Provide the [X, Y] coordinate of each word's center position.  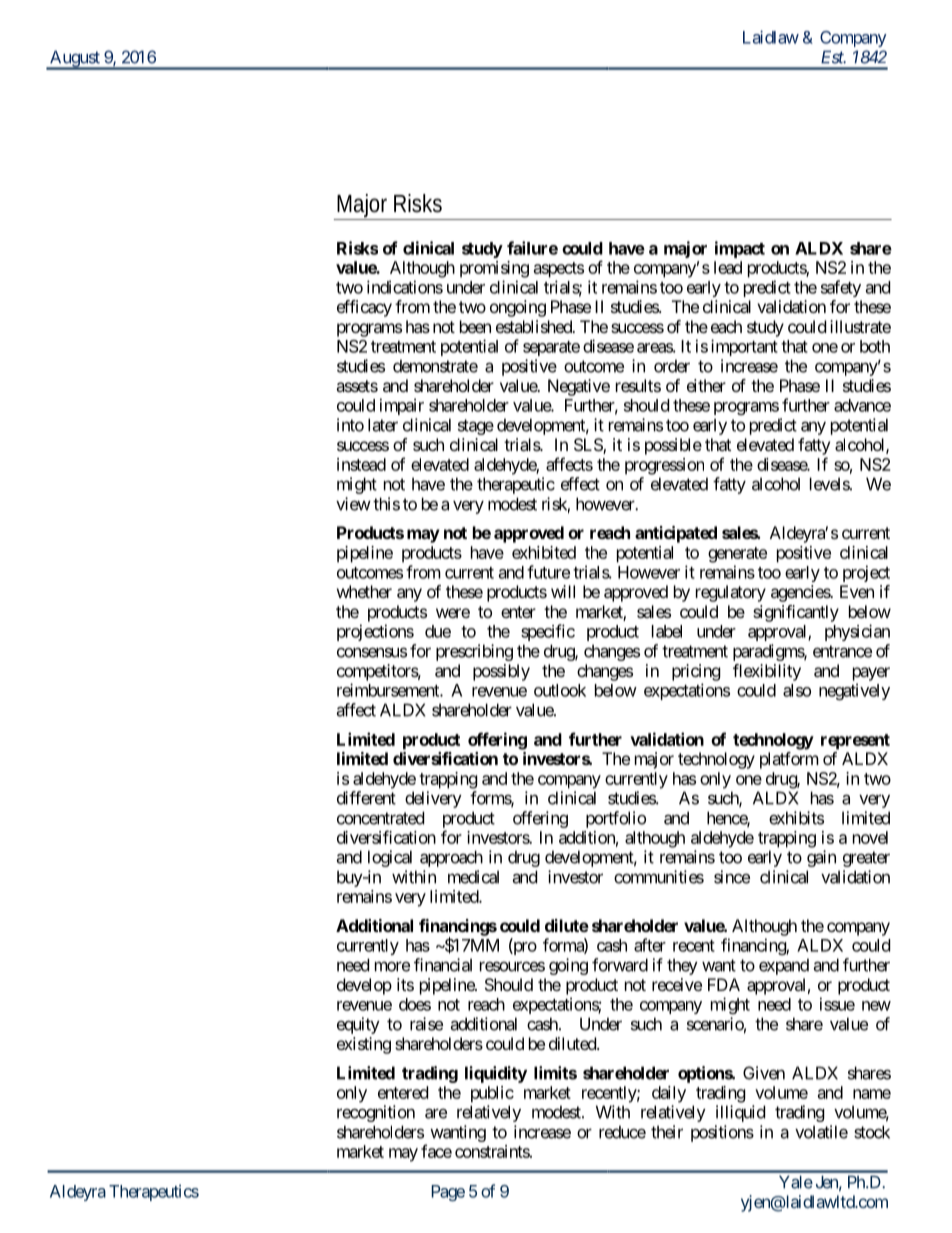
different [366, 798]
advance [862, 405]
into [350, 425]
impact [740, 249]
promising [494, 269]
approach [451, 858]
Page [448, 1193]
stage [476, 427]
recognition [376, 1113]
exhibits [796, 818]
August [75, 59]
